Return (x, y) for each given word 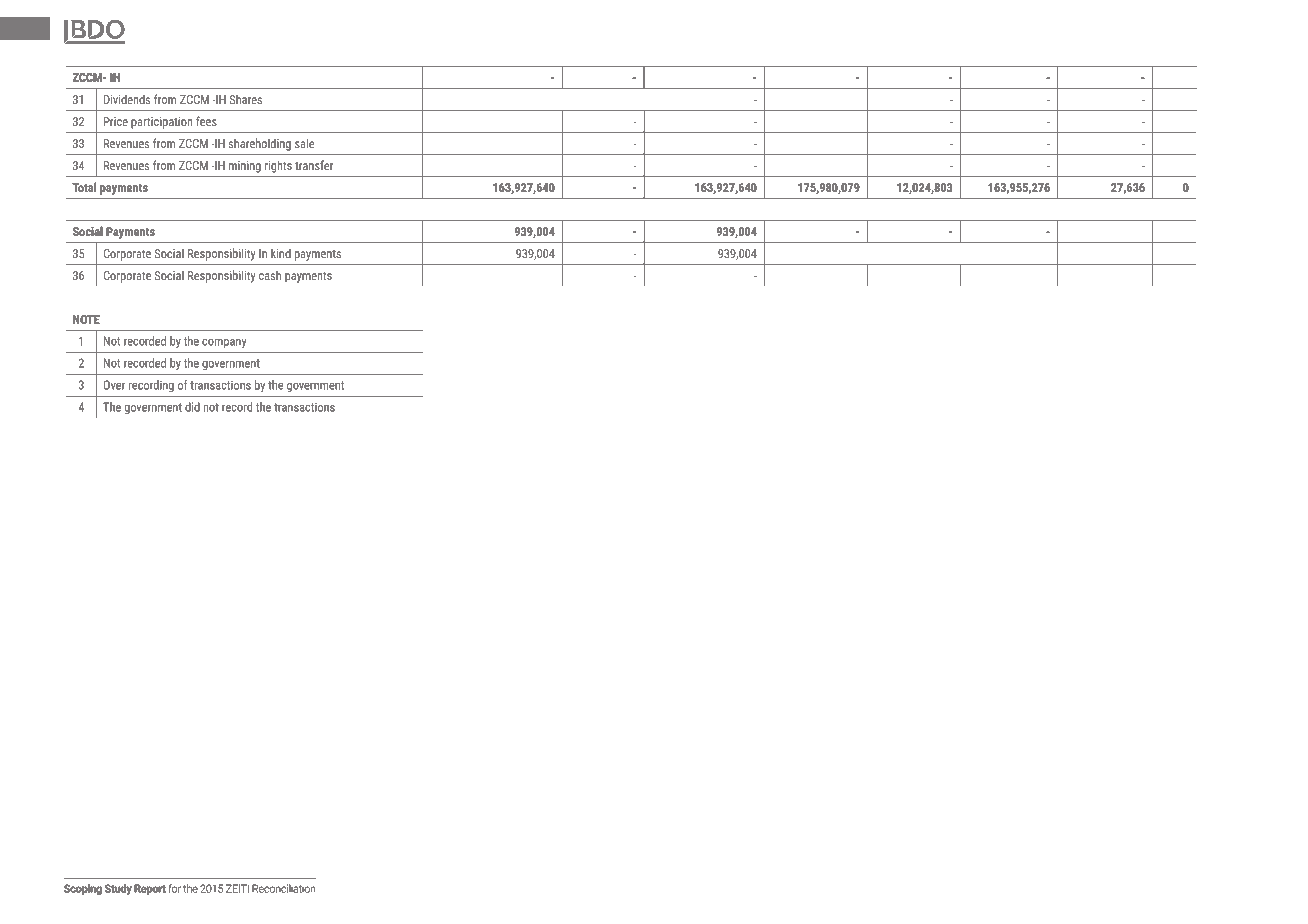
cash (270, 275)
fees (206, 121)
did (192, 407)
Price (116, 121)
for (174, 888)
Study (118, 889)
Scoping (83, 889)
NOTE (86, 319)
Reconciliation (284, 888)
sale (304, 143)
